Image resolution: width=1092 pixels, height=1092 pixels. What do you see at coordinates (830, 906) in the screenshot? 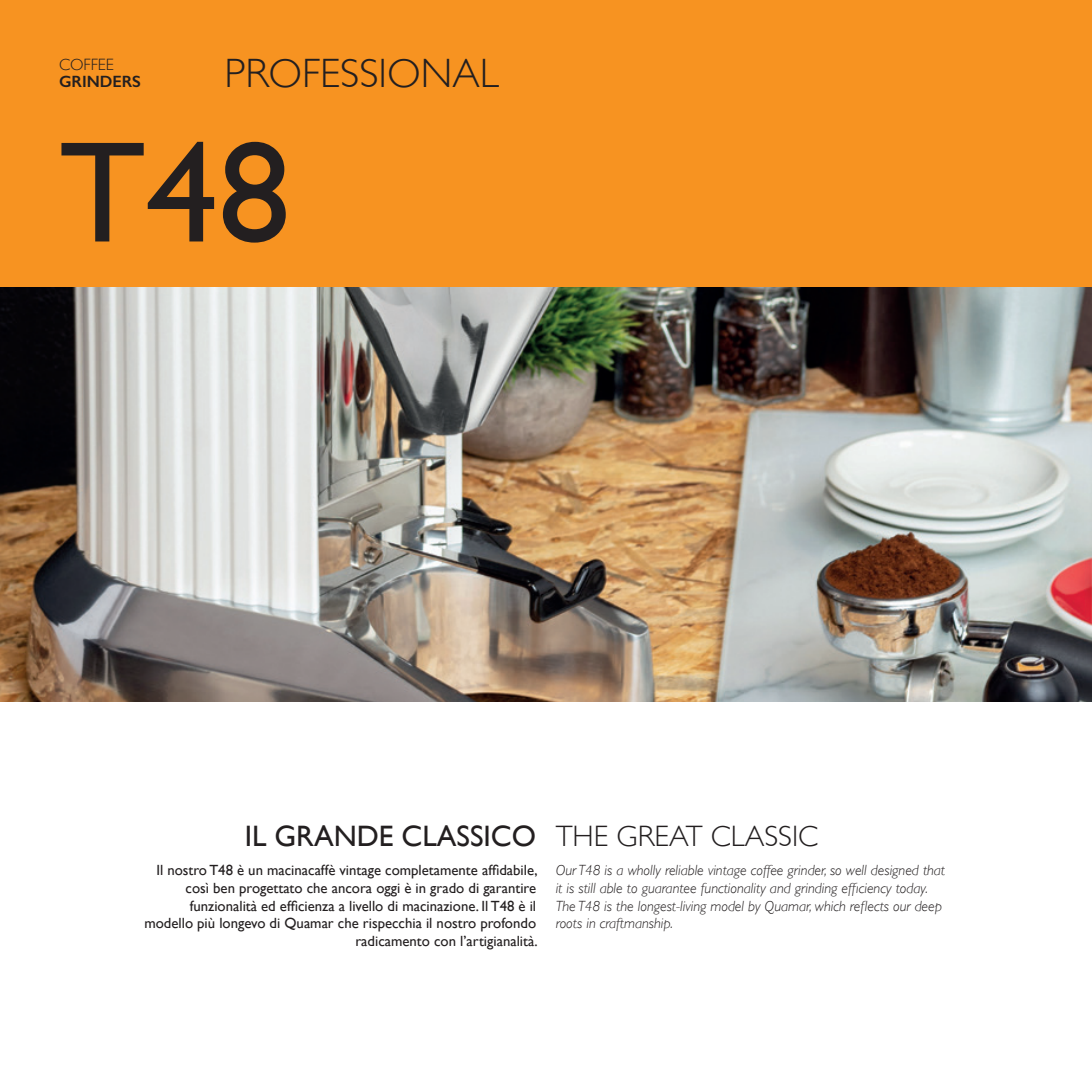
I see `which` at bounding box center [830, 906].
